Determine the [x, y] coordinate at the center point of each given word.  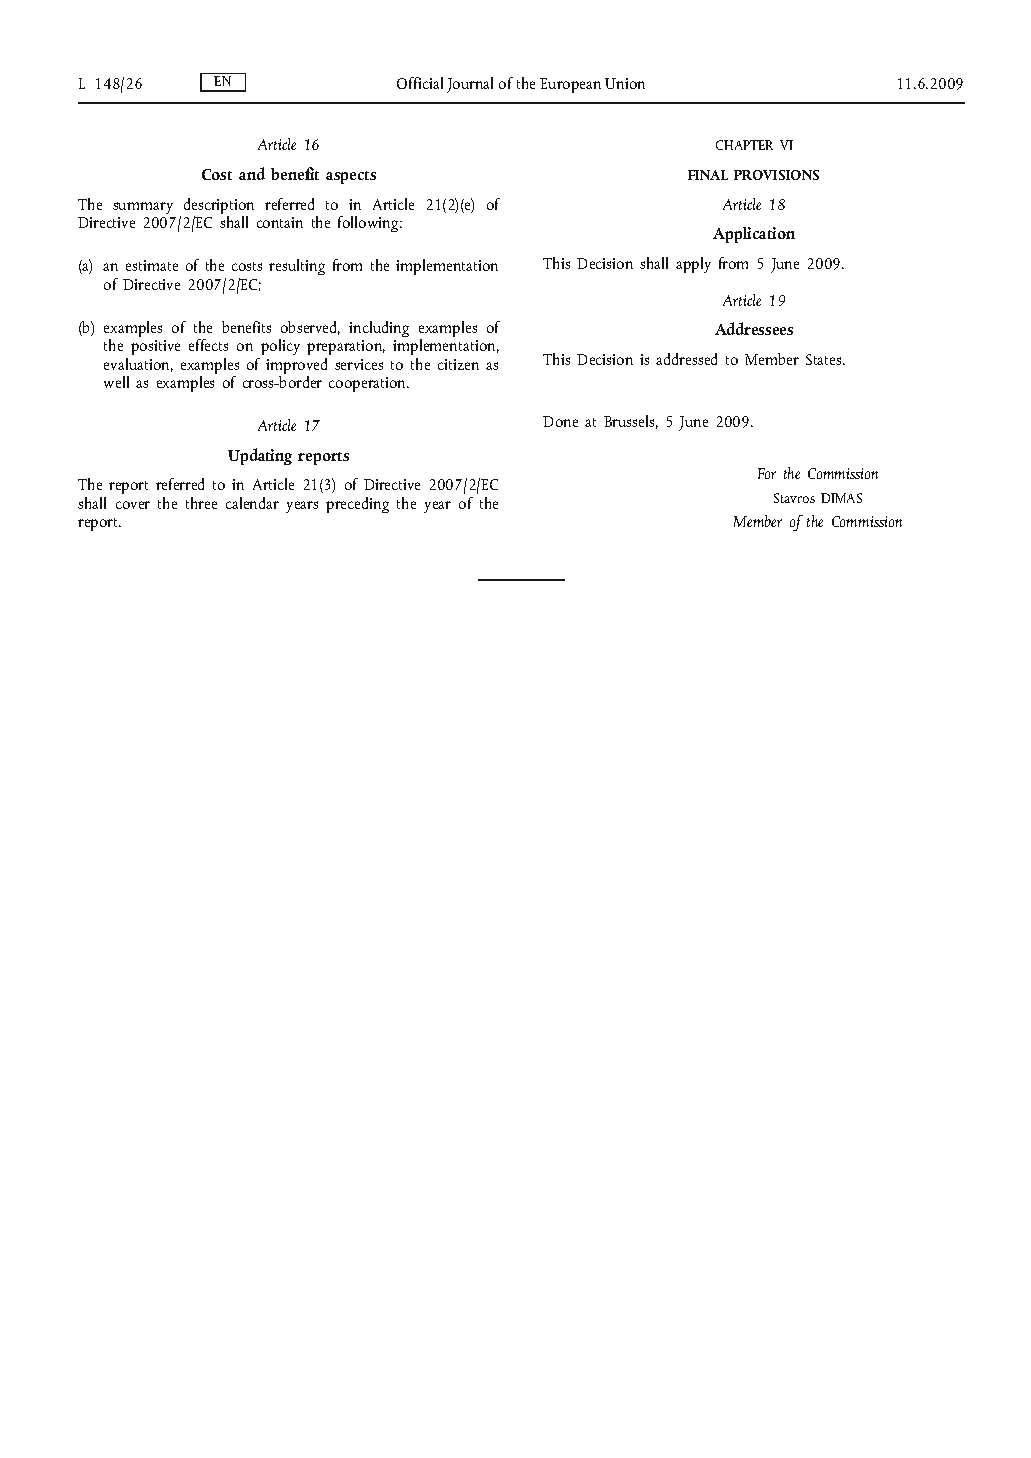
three [201, 503]
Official [420, 83]
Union [625, 83]
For [767, 473]
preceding [357, 505]
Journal [470, 85]
